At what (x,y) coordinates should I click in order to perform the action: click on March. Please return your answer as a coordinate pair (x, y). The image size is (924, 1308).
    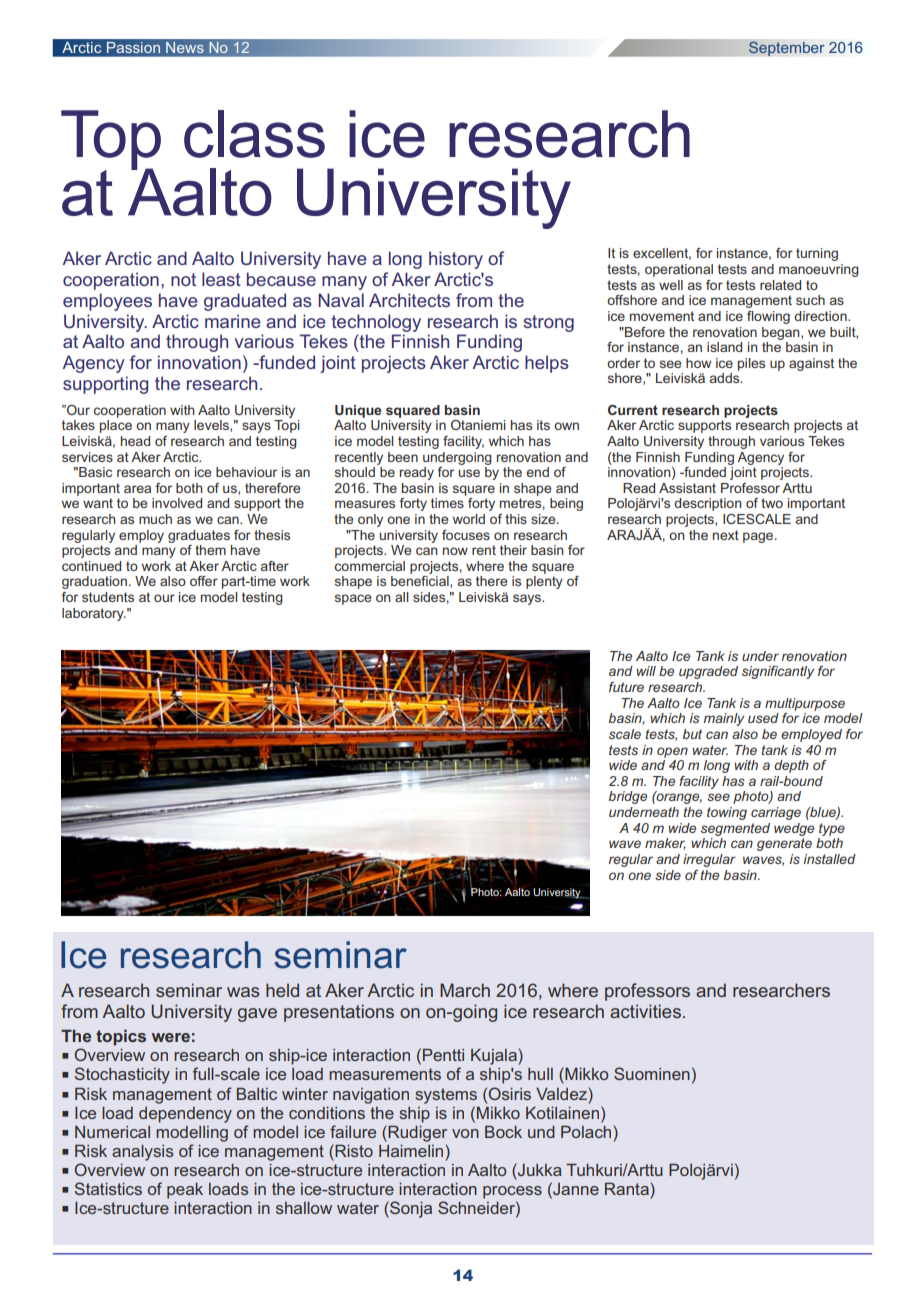
    Looking at the image, I should click on (465, 990).
